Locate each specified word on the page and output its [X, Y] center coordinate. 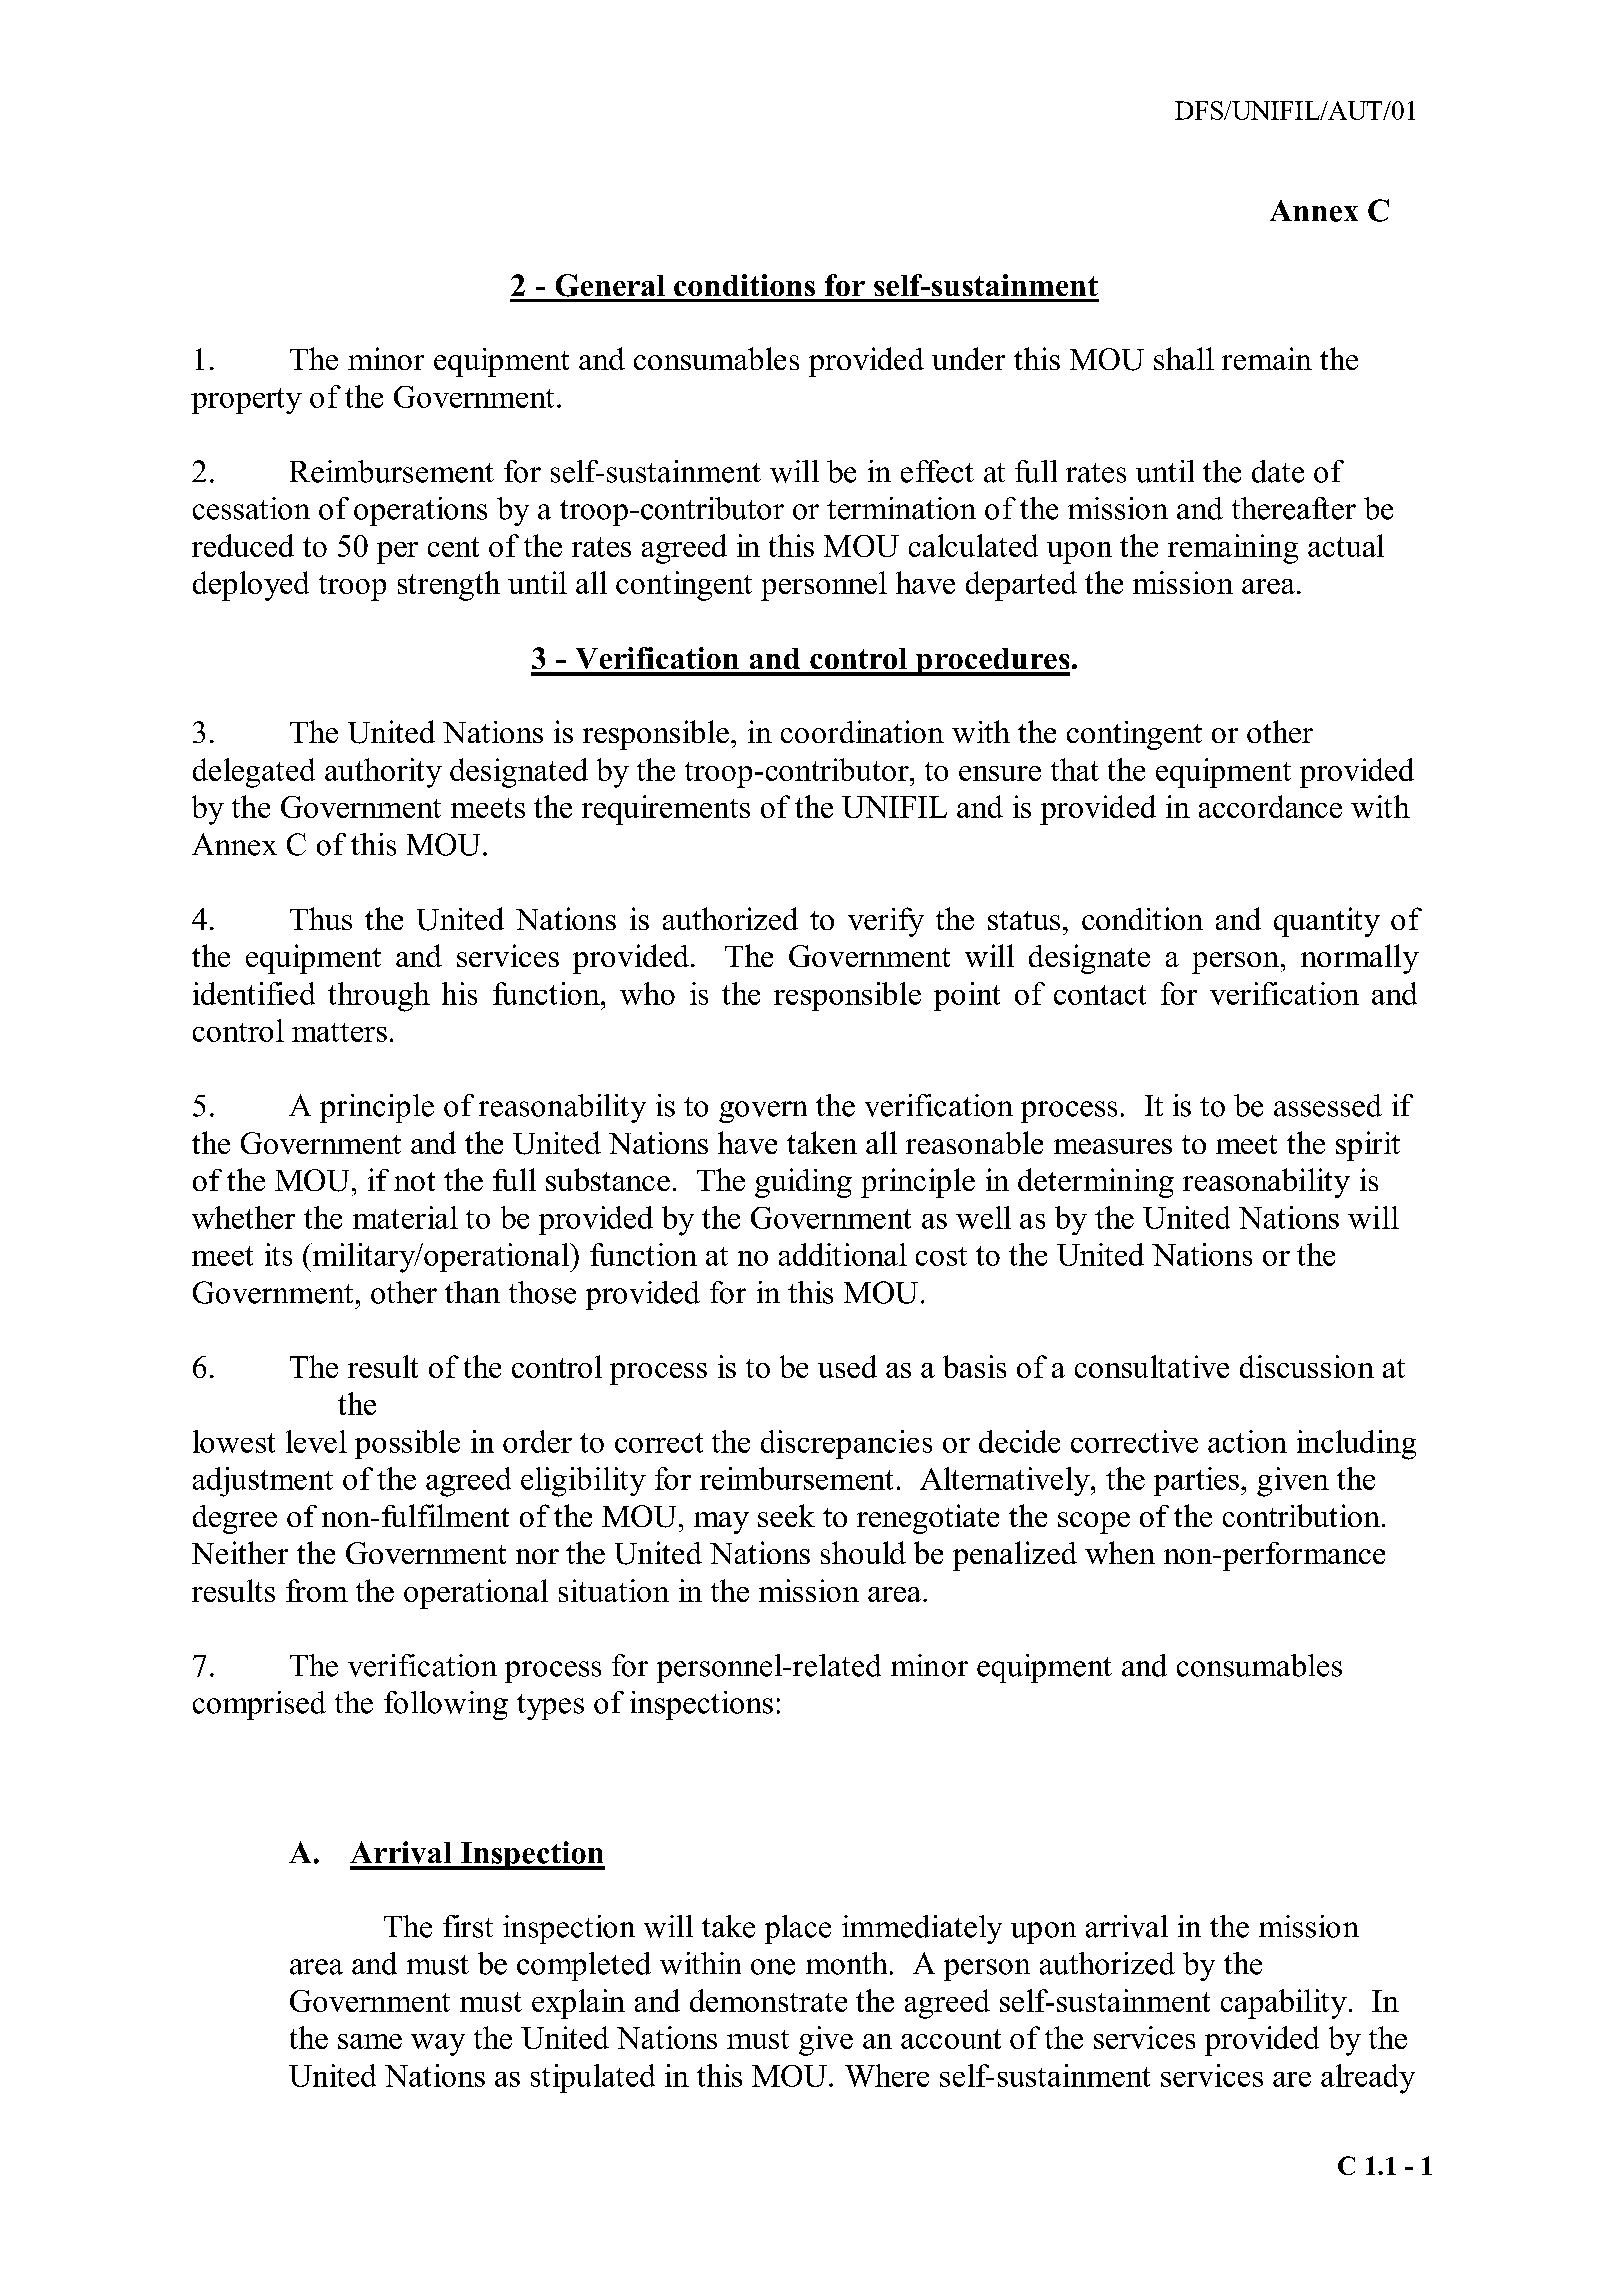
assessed [1328, 1105]
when [1120, 1552]
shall [1184, 358]
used [847, 1366]
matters [339, 1032]
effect [937, 471]
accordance [1270, 806]
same [370, 2041]
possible [407, 1444]
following [446, 1705]
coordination [862, 731]
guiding [803, 1183]
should [863, 1552]
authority [383, 773]
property [246, 401]
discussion [1307, 1366]
